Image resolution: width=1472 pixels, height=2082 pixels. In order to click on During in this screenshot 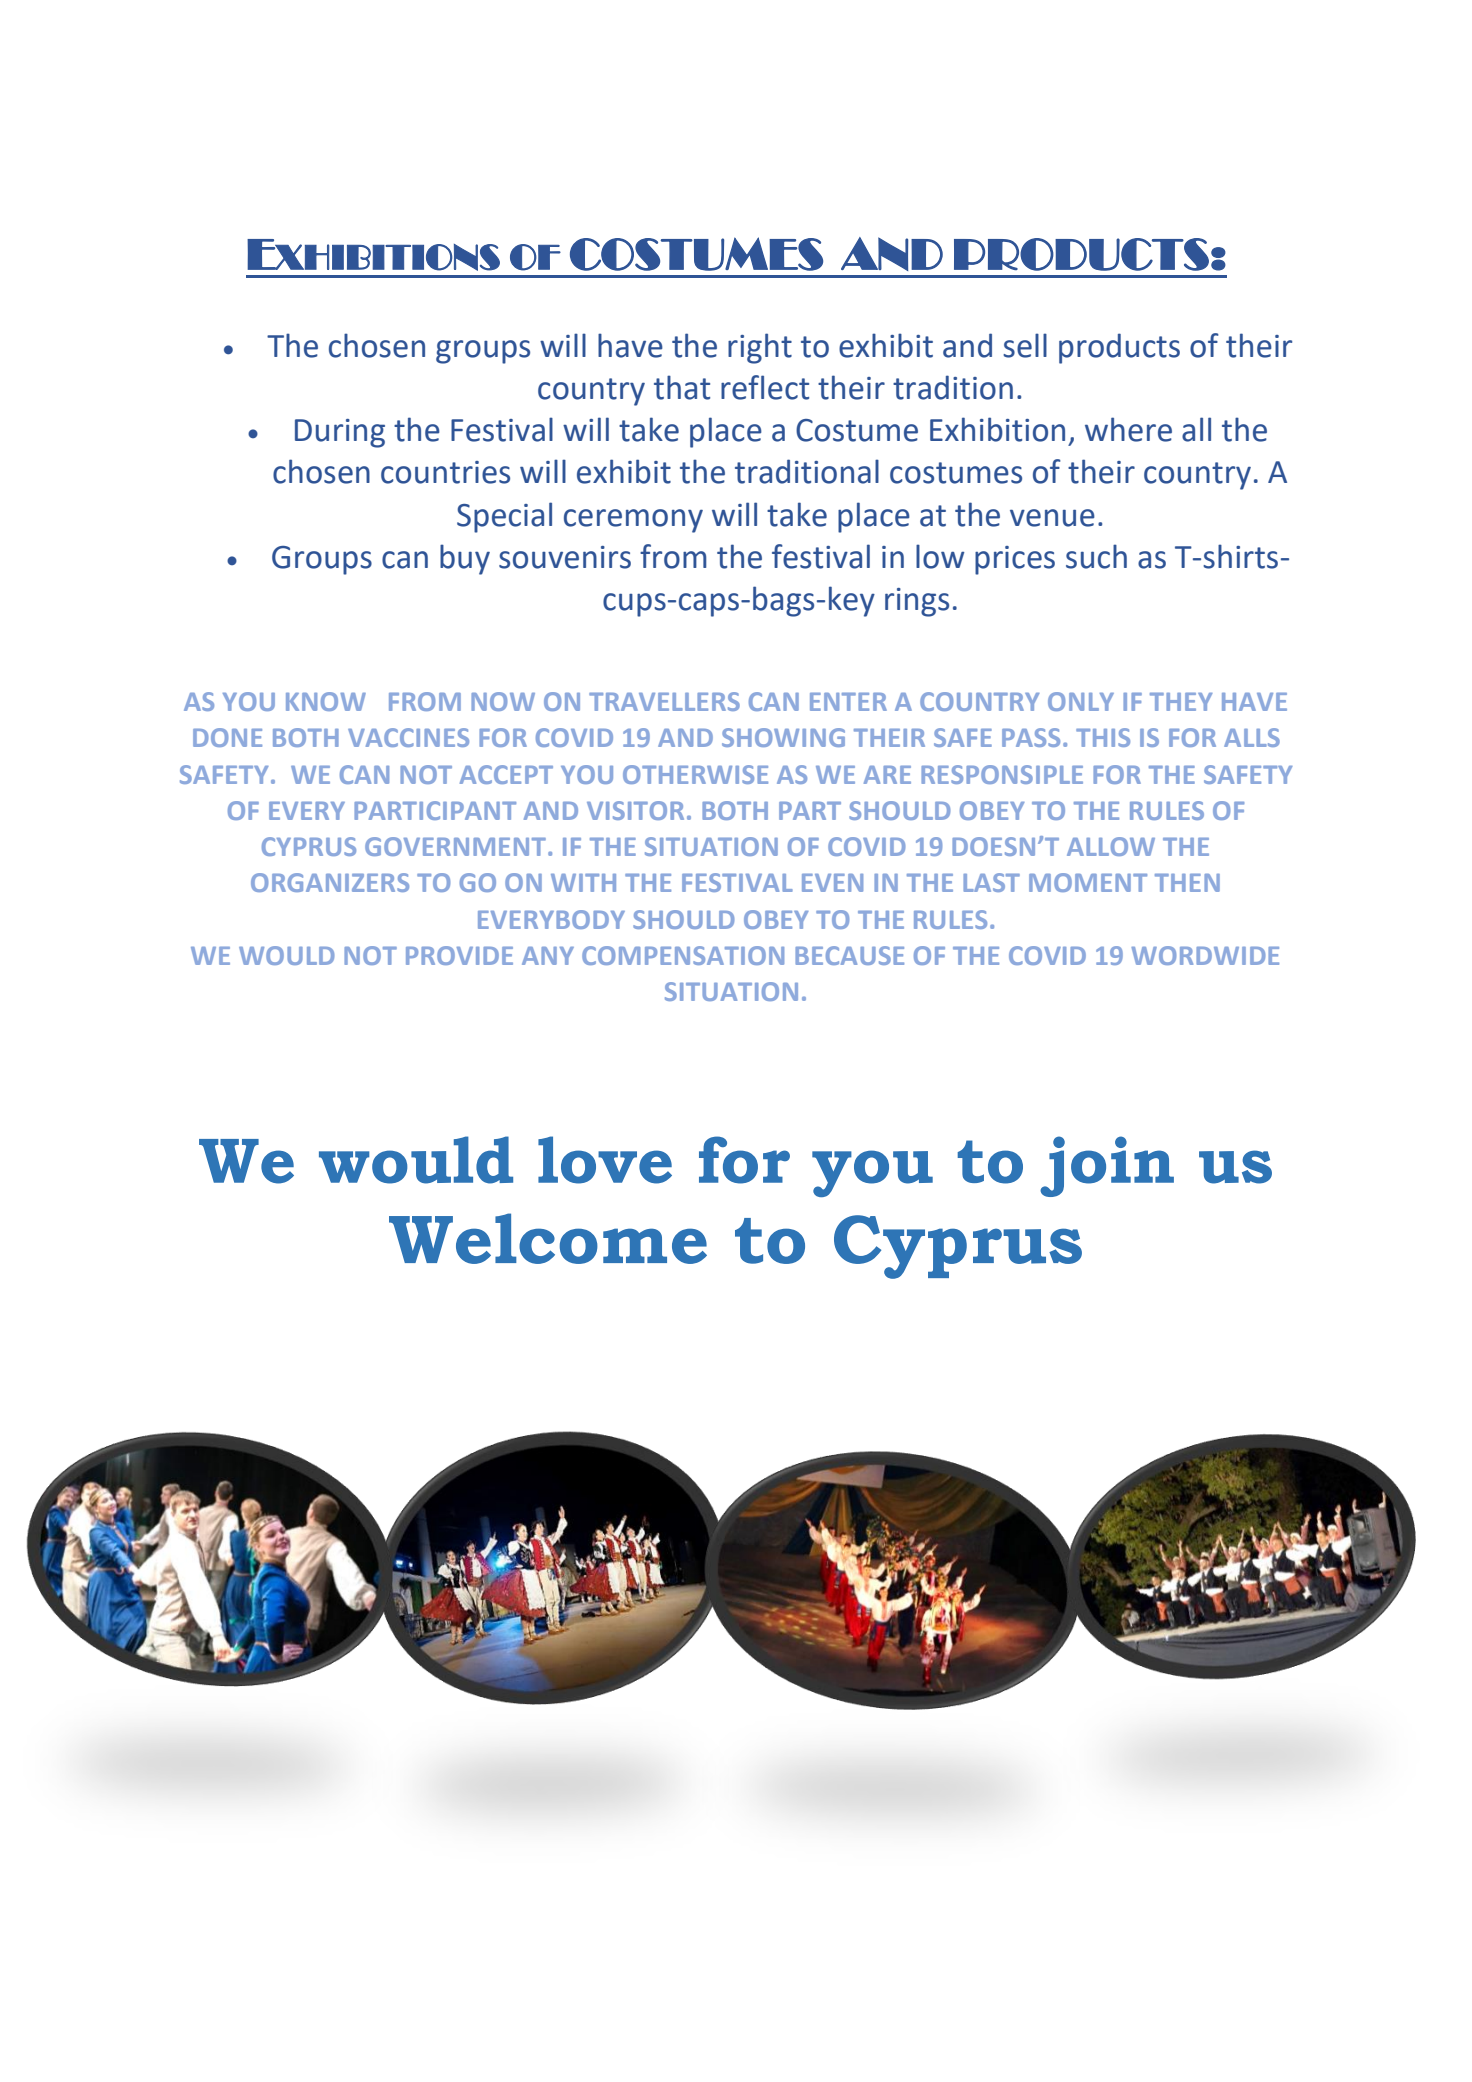, I will do `click(340, 433)`.
